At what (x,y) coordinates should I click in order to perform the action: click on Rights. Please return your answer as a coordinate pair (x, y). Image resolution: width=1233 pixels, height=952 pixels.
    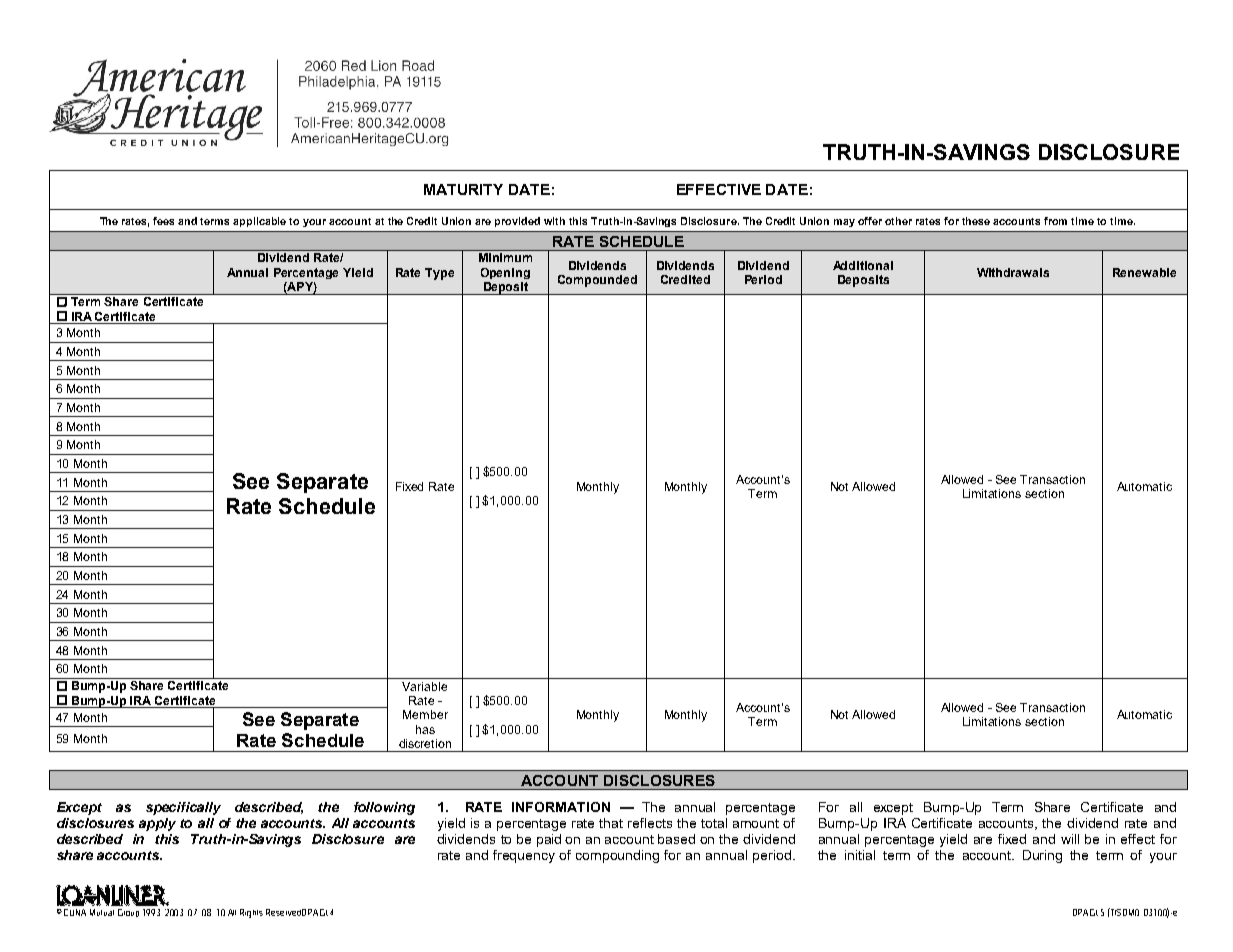
    Looking at the image, I should click on (251, 913).
